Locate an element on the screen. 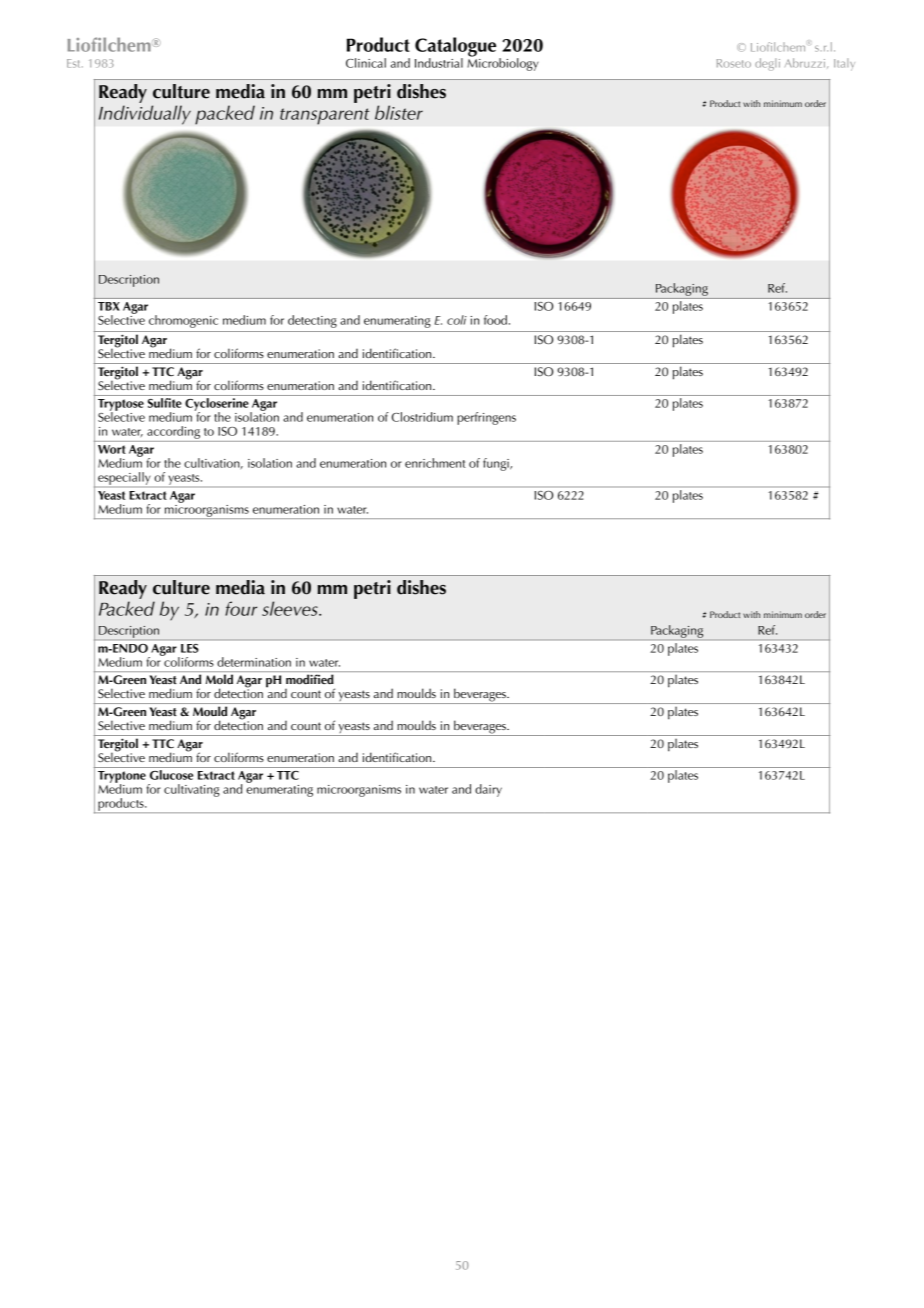 The width and height of the screenshot is (924, 1308). food is located at coordinates (495, 320).
